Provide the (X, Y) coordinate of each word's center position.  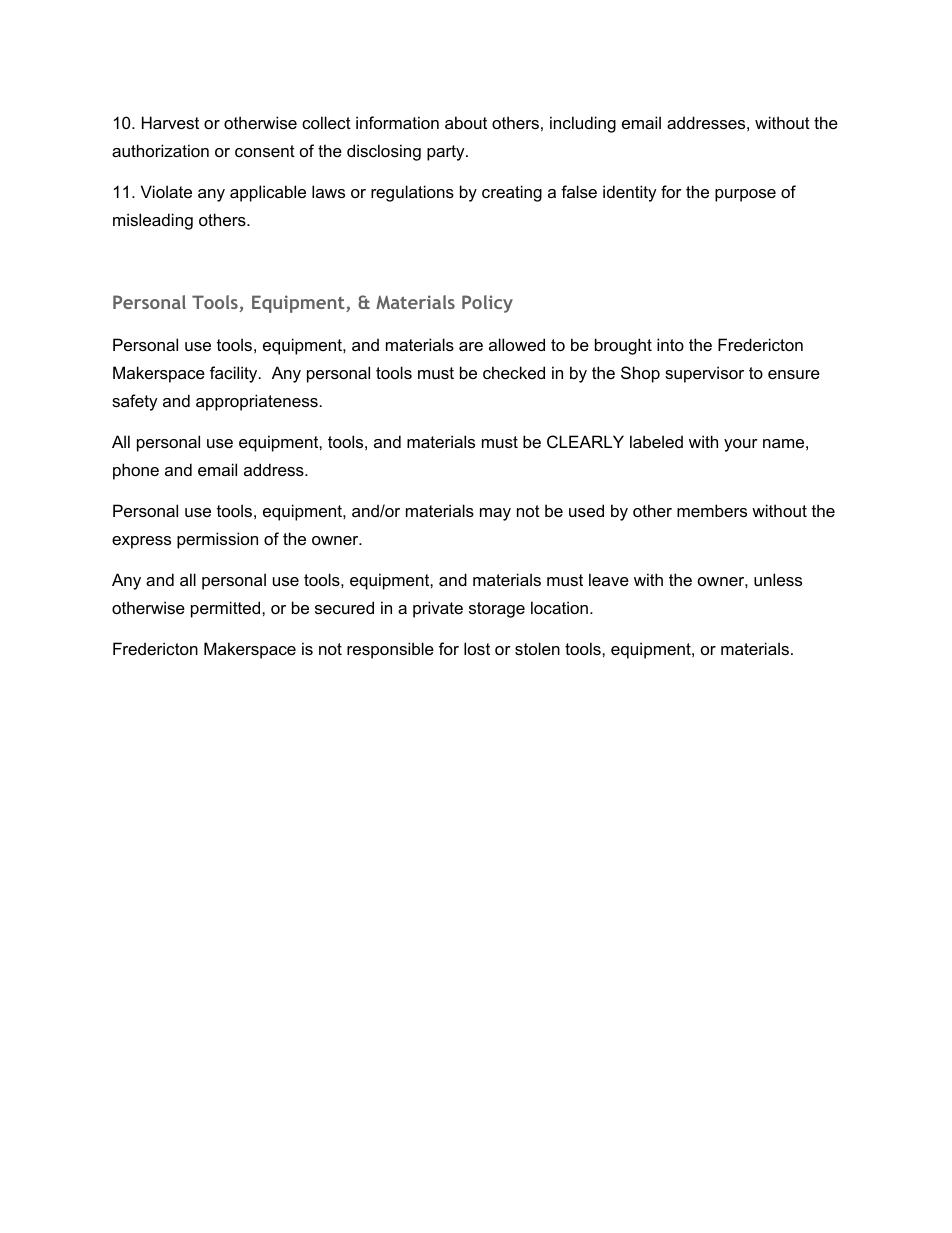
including (583, 124)
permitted (225, 609)
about (466, 122)
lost (477, 648)
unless (778, 579)
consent (265, 151)
